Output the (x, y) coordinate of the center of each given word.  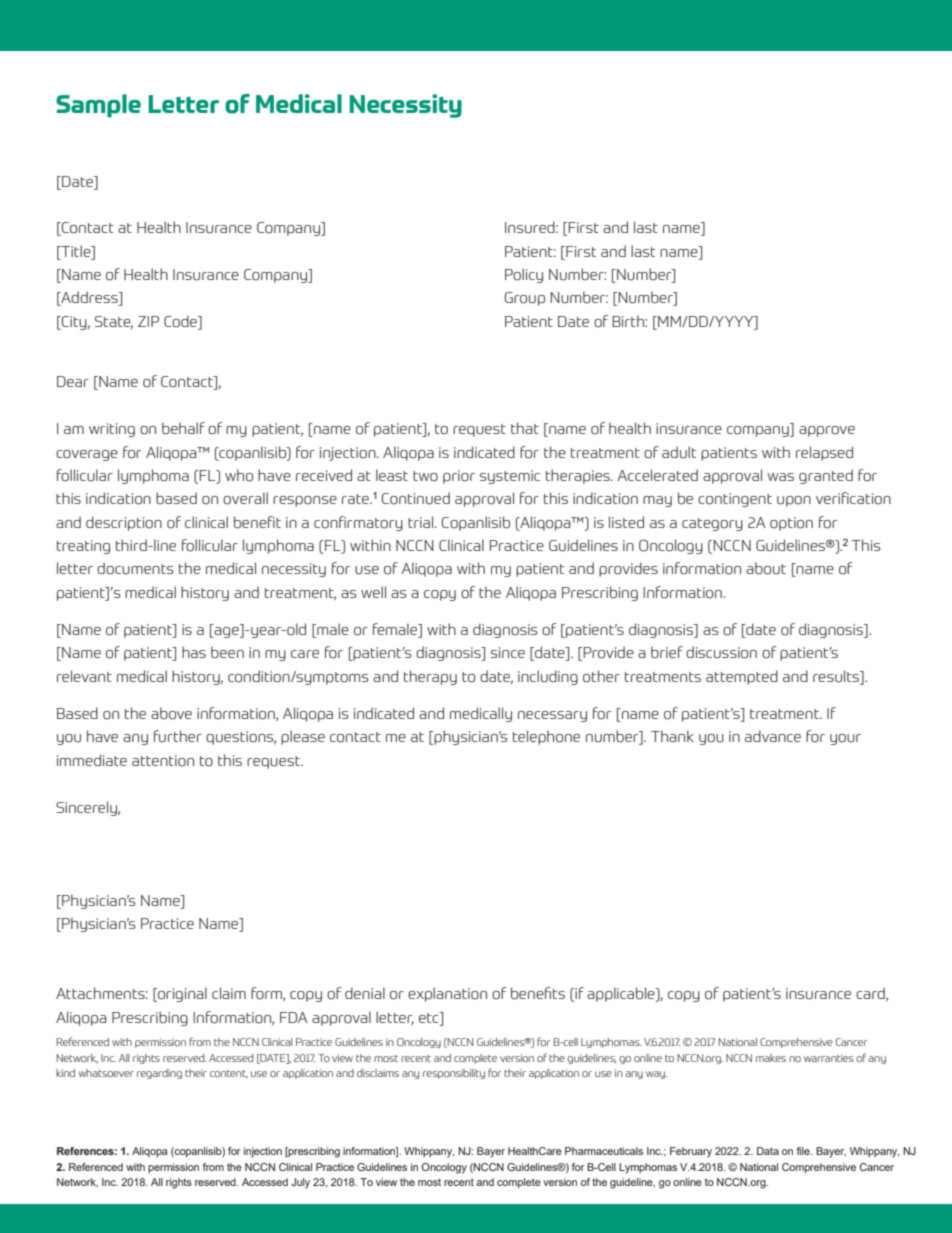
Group (525, 299)
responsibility (454, 1074)
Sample (98, 106)
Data (768, 1151)
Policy (524, 275)
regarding (159, 1074)
